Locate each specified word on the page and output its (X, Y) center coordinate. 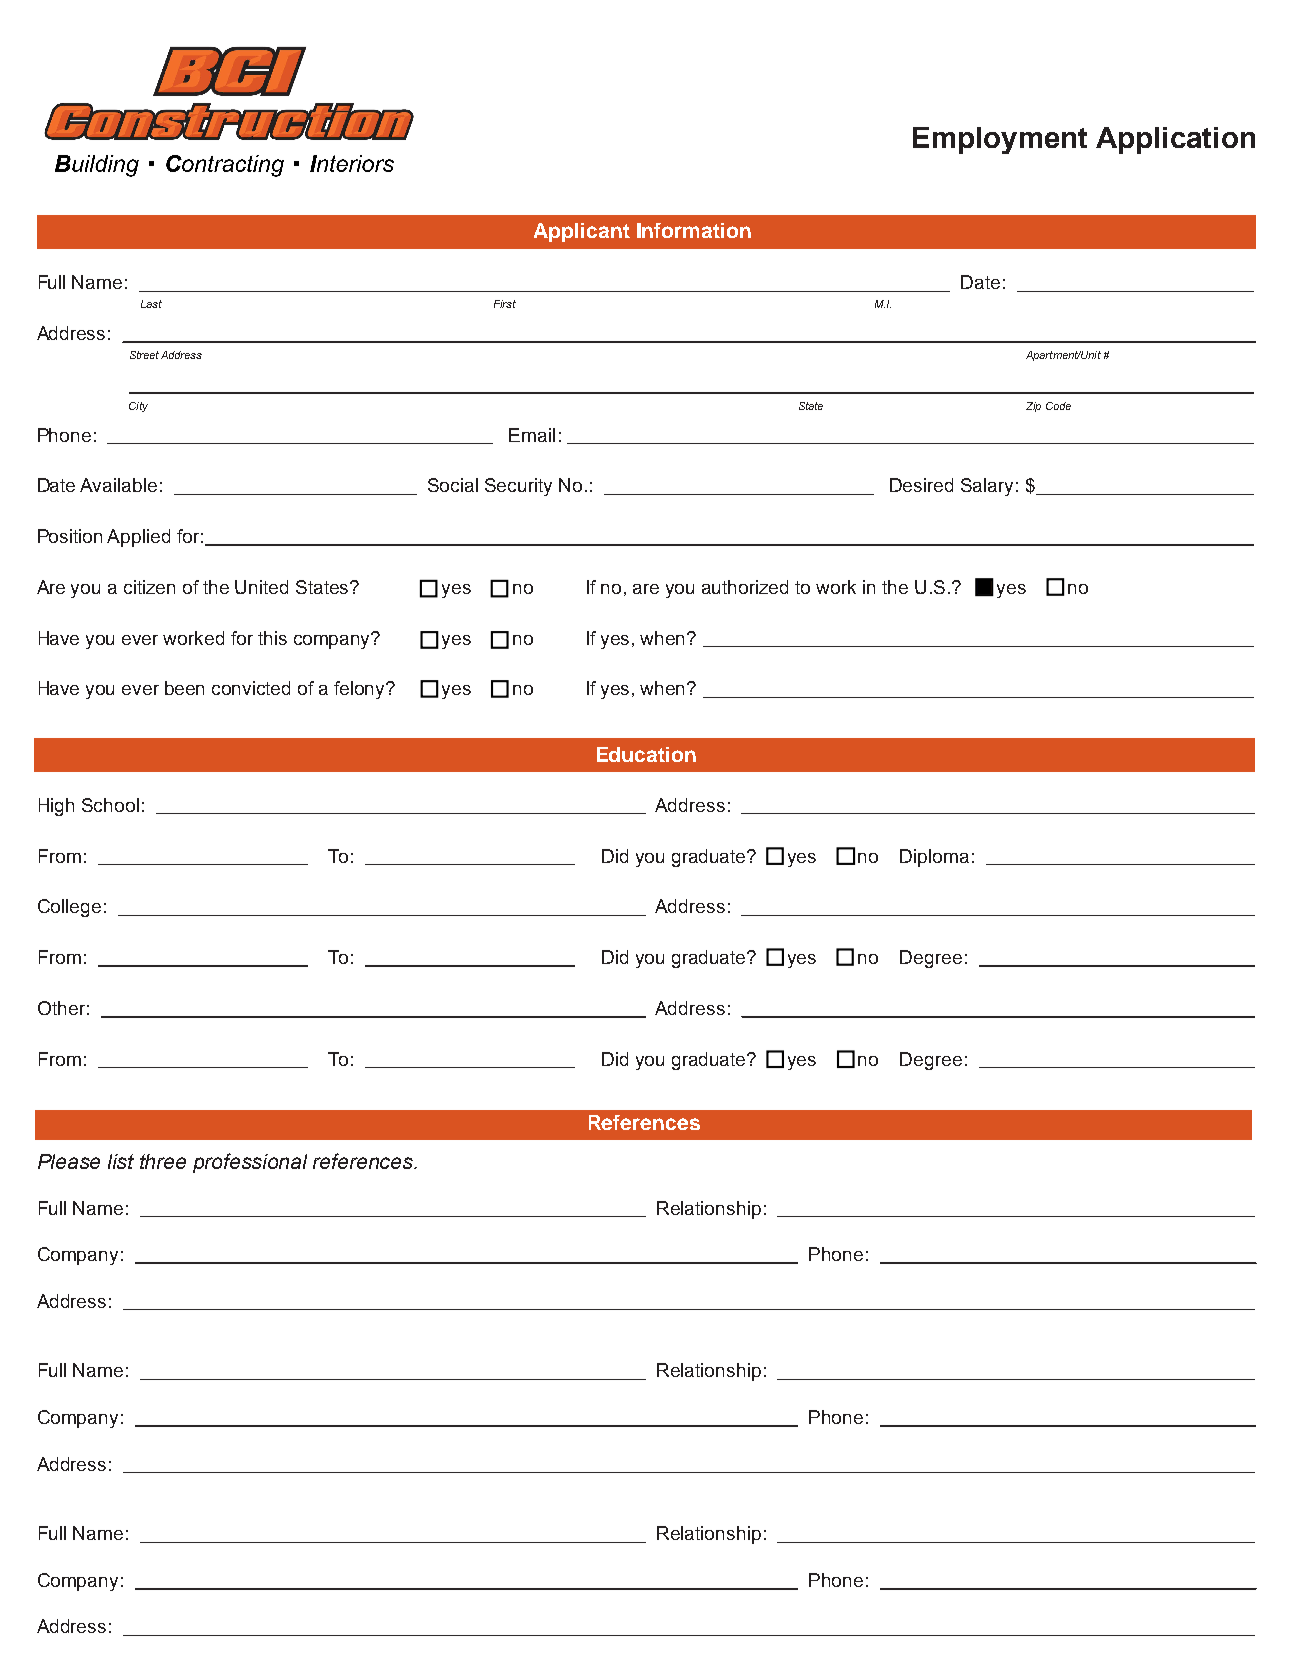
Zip (1033, 407)
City (138, 407)
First (505, 304)
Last (151, 304)
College (69, 908)
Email (532, 435)
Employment (1000, 140)
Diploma (934, 858)
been (184, 688)
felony (361, 690)
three (163, 1161)
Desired (921, 485)
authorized (745, 587)
